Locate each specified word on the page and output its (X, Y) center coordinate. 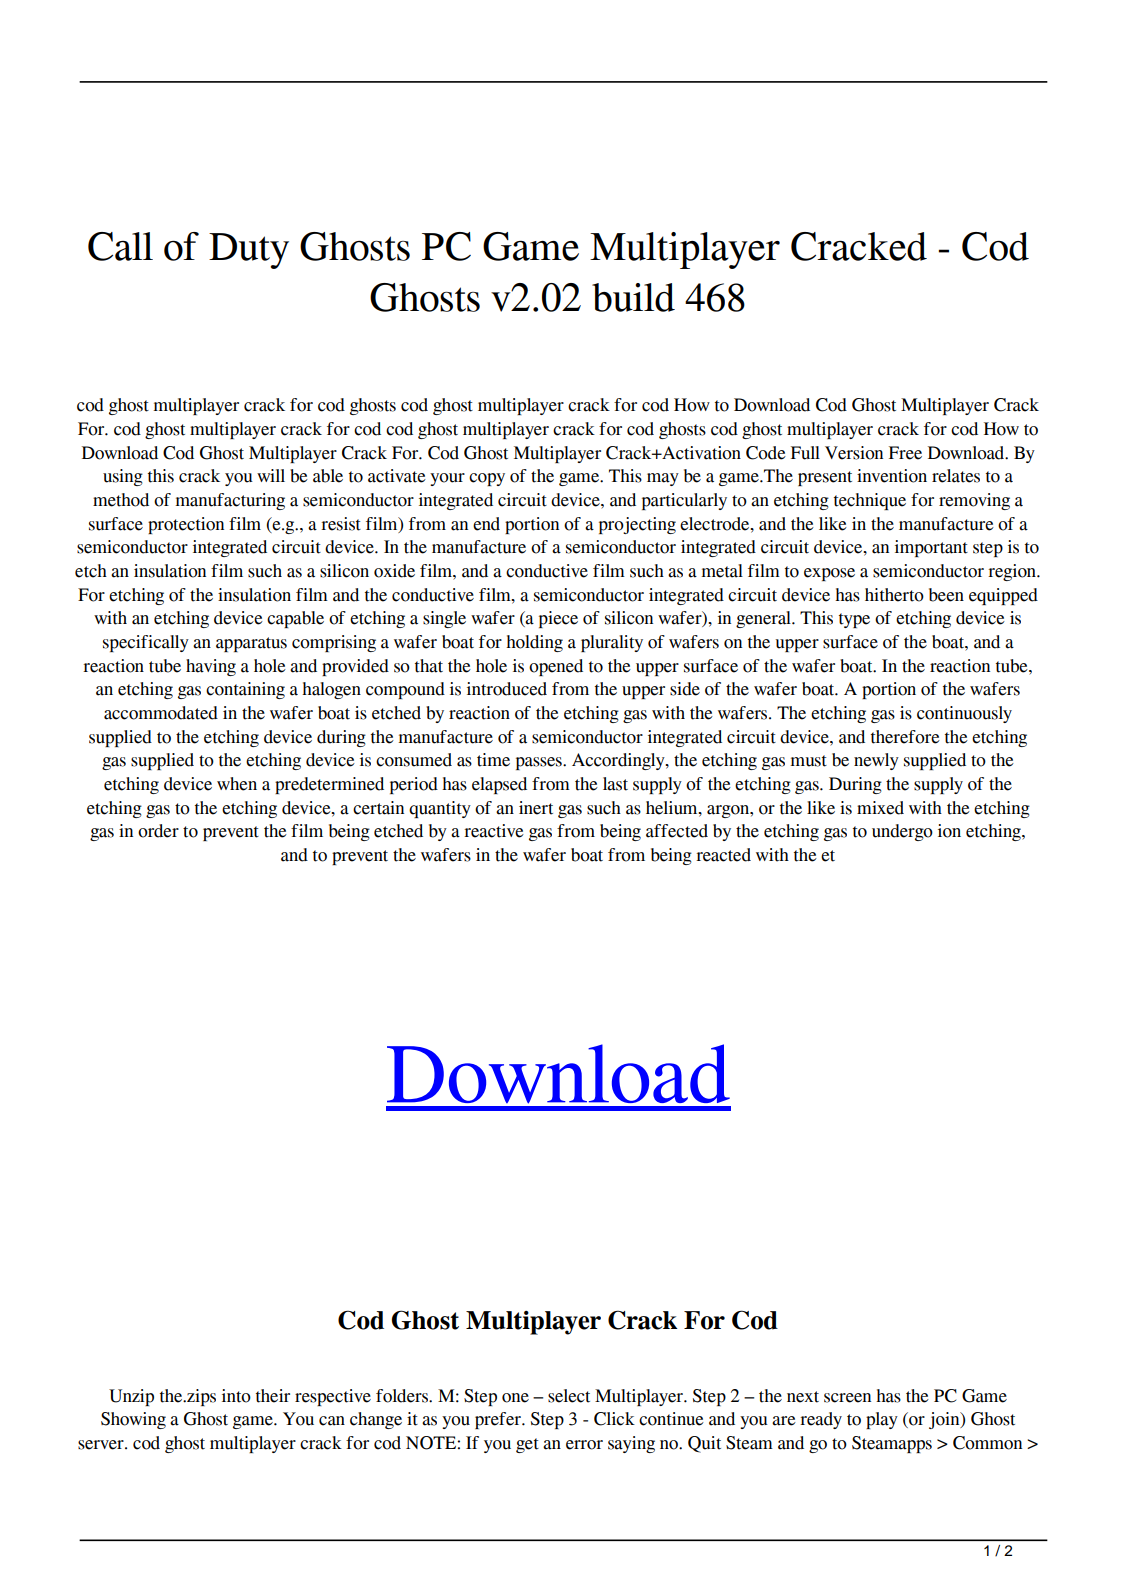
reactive (494, 831)
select (569, 1396)
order (158, 831)
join (945, 1420)
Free (905, 453)
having (211, 667)
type (854, 620)
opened (556, 667)
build (633, 297)
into (236, 1396)
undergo (902, 832)
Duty (249, 251)
